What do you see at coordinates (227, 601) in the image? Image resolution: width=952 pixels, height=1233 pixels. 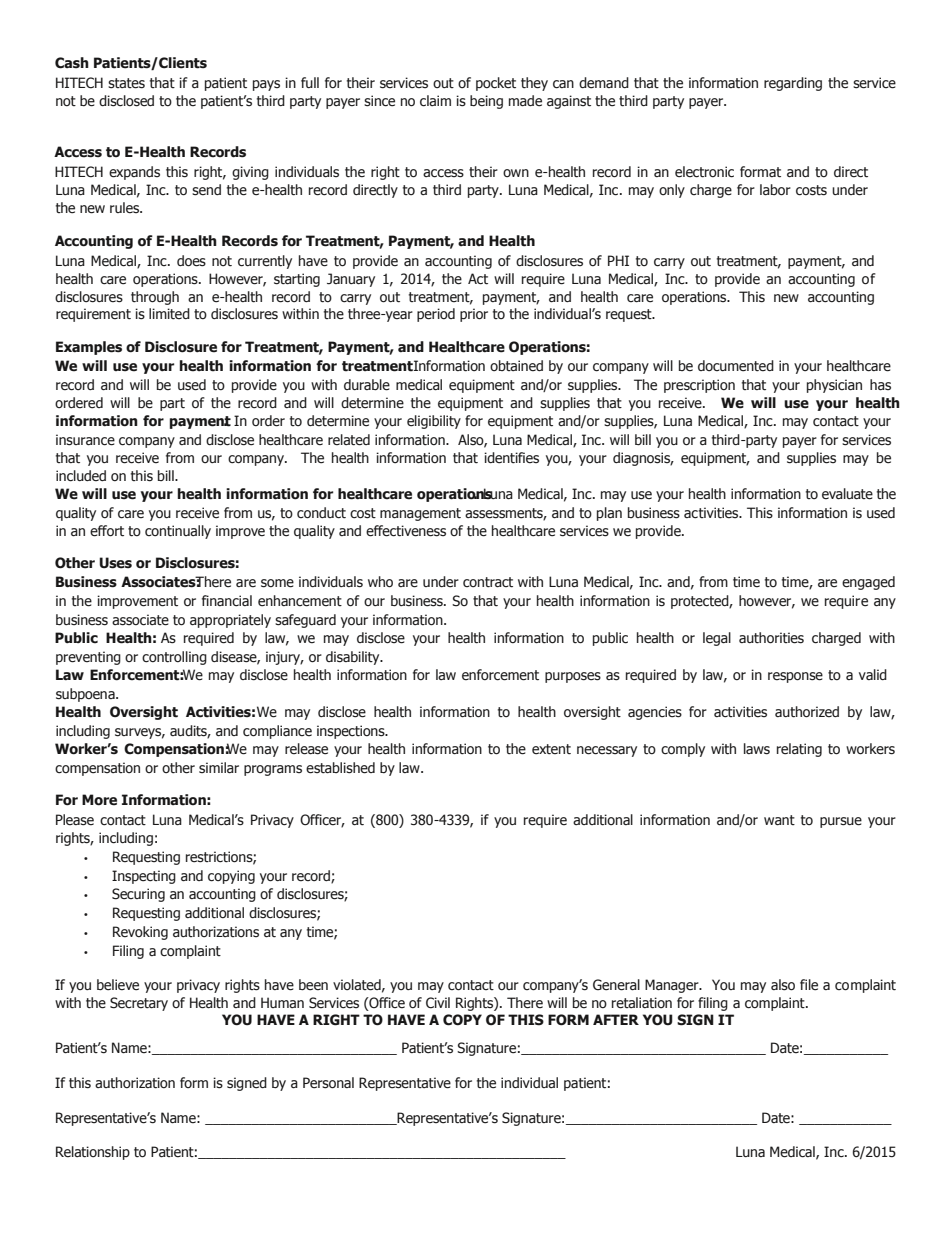 I see `financial` at bounding box center [227, 601].
